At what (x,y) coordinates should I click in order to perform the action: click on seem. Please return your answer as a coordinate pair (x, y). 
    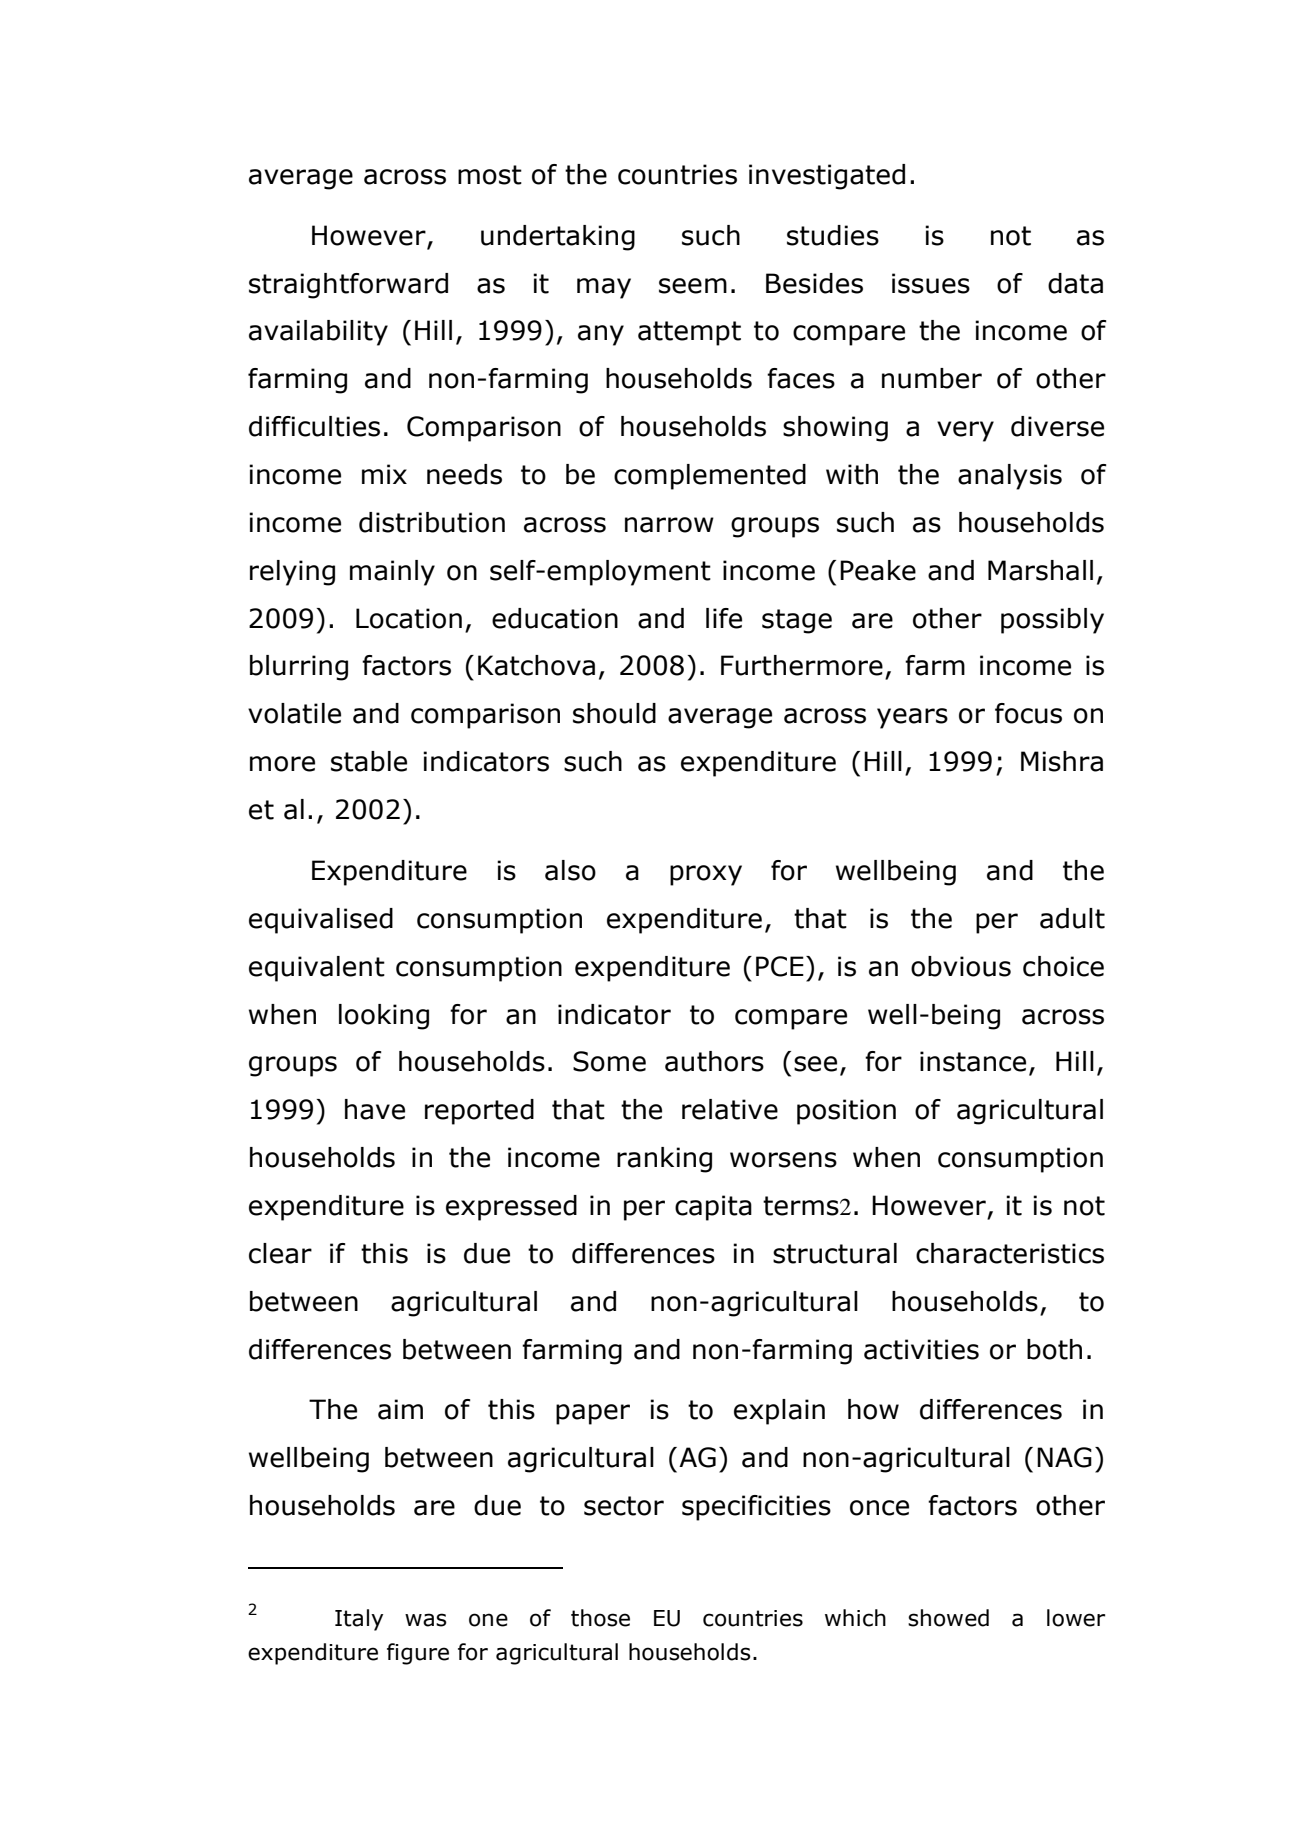
    Looking at the image, I should click on (693, 286).
